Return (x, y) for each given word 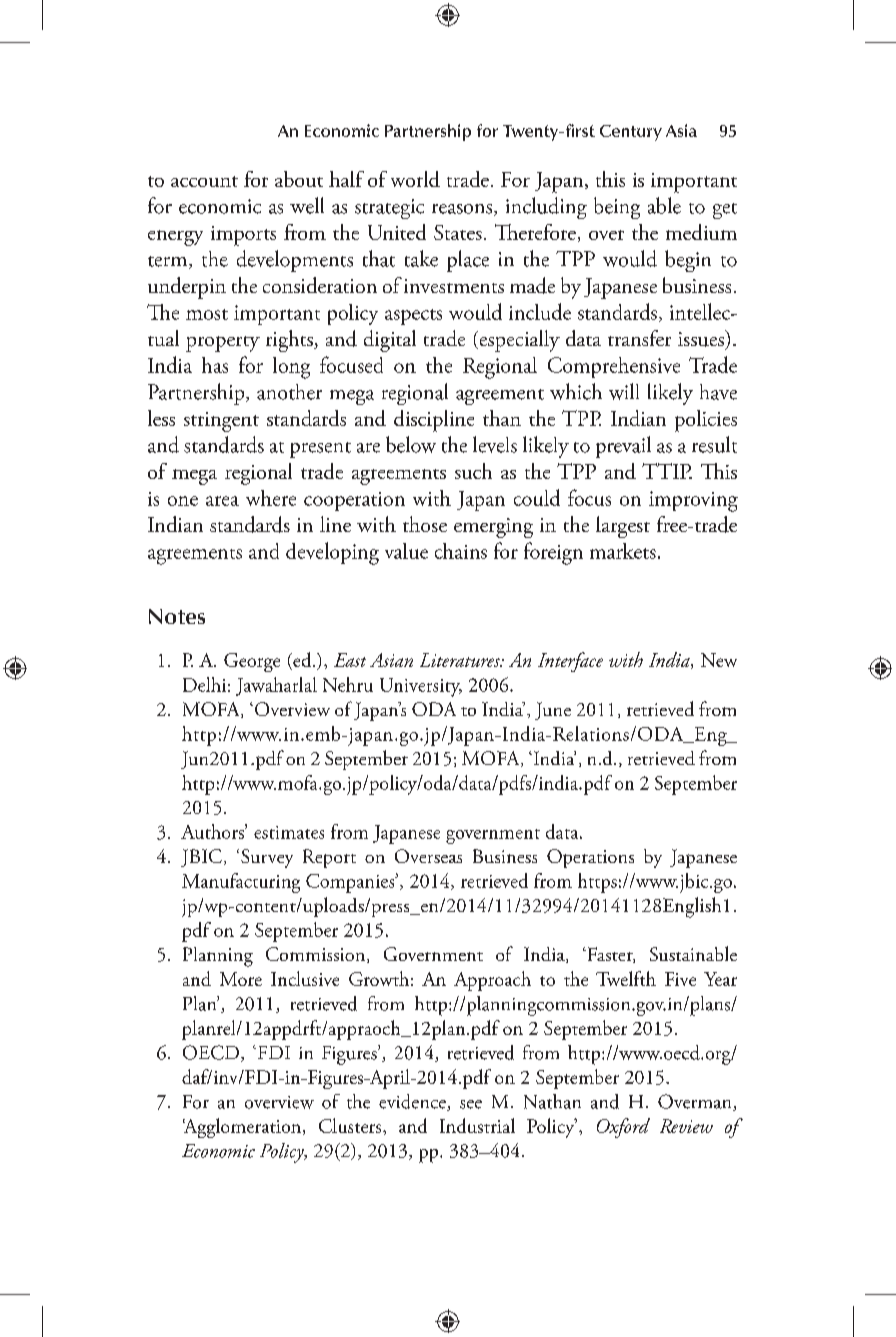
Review (686, 1126)
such (473, 471)
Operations (590, 858)
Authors (213, 831)
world (415, 179)
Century (631, 133)
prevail (623, 447)
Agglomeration (243, 1128)
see (471, 1104)
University (421, 687)
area (222, 501)
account (204, 181)
